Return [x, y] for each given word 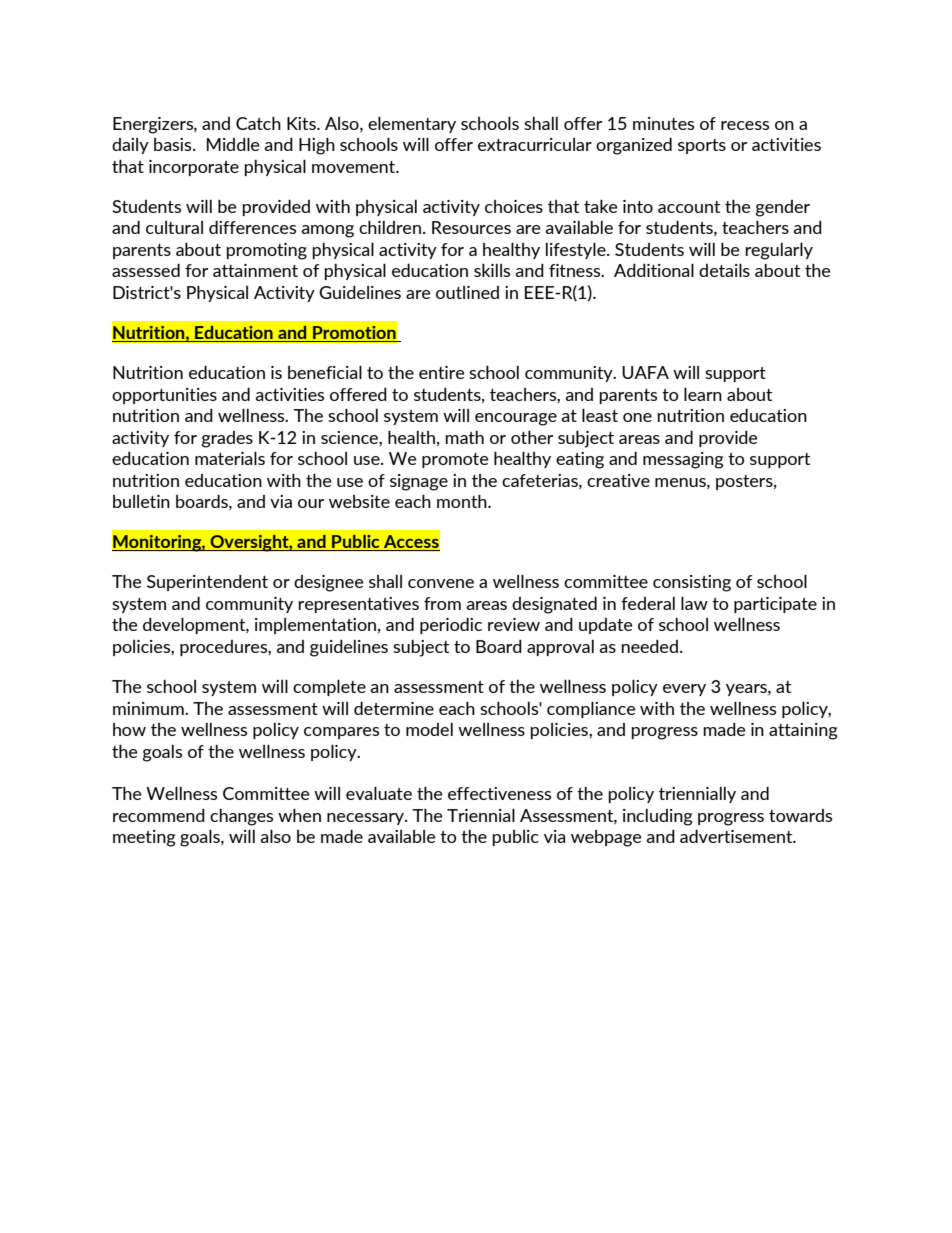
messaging [683, 460]
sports [702, 146]
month [463, 501]
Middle [233, 144]
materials [230, 458]
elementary [412, 125]
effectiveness [499, 793]
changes [241, 817]
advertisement [737, 836]
